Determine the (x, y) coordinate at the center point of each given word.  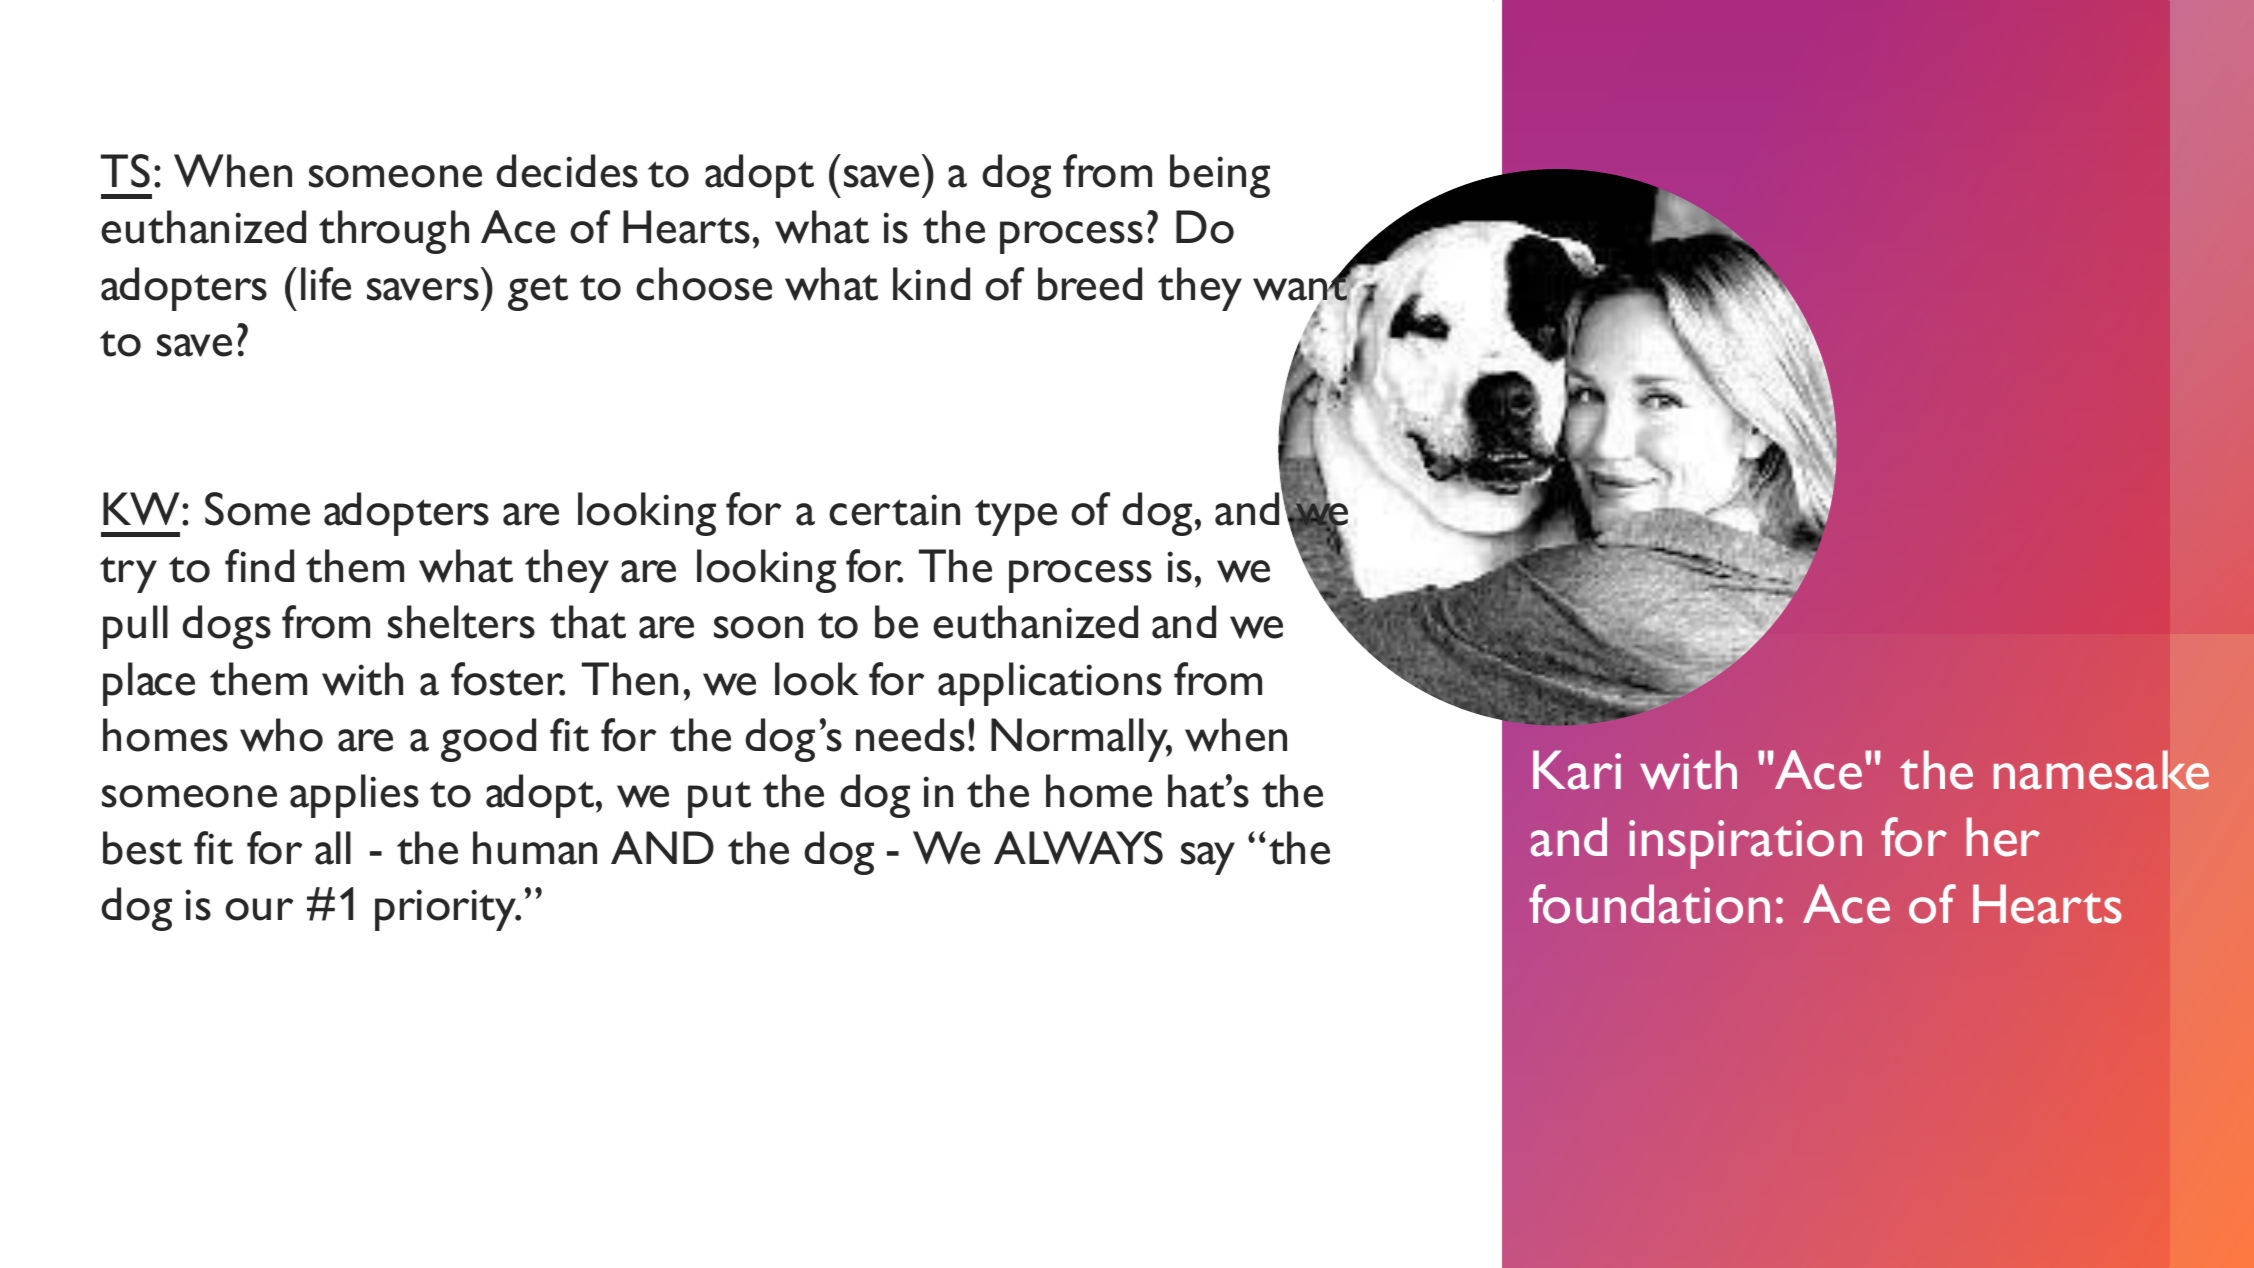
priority (447, 910)
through (394, 232)
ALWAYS (1078, 848)
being (1220, 176)
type (1016, 517)
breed (1090, 284)
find (259, 565)
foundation (1649, 904)
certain (894, 510)
